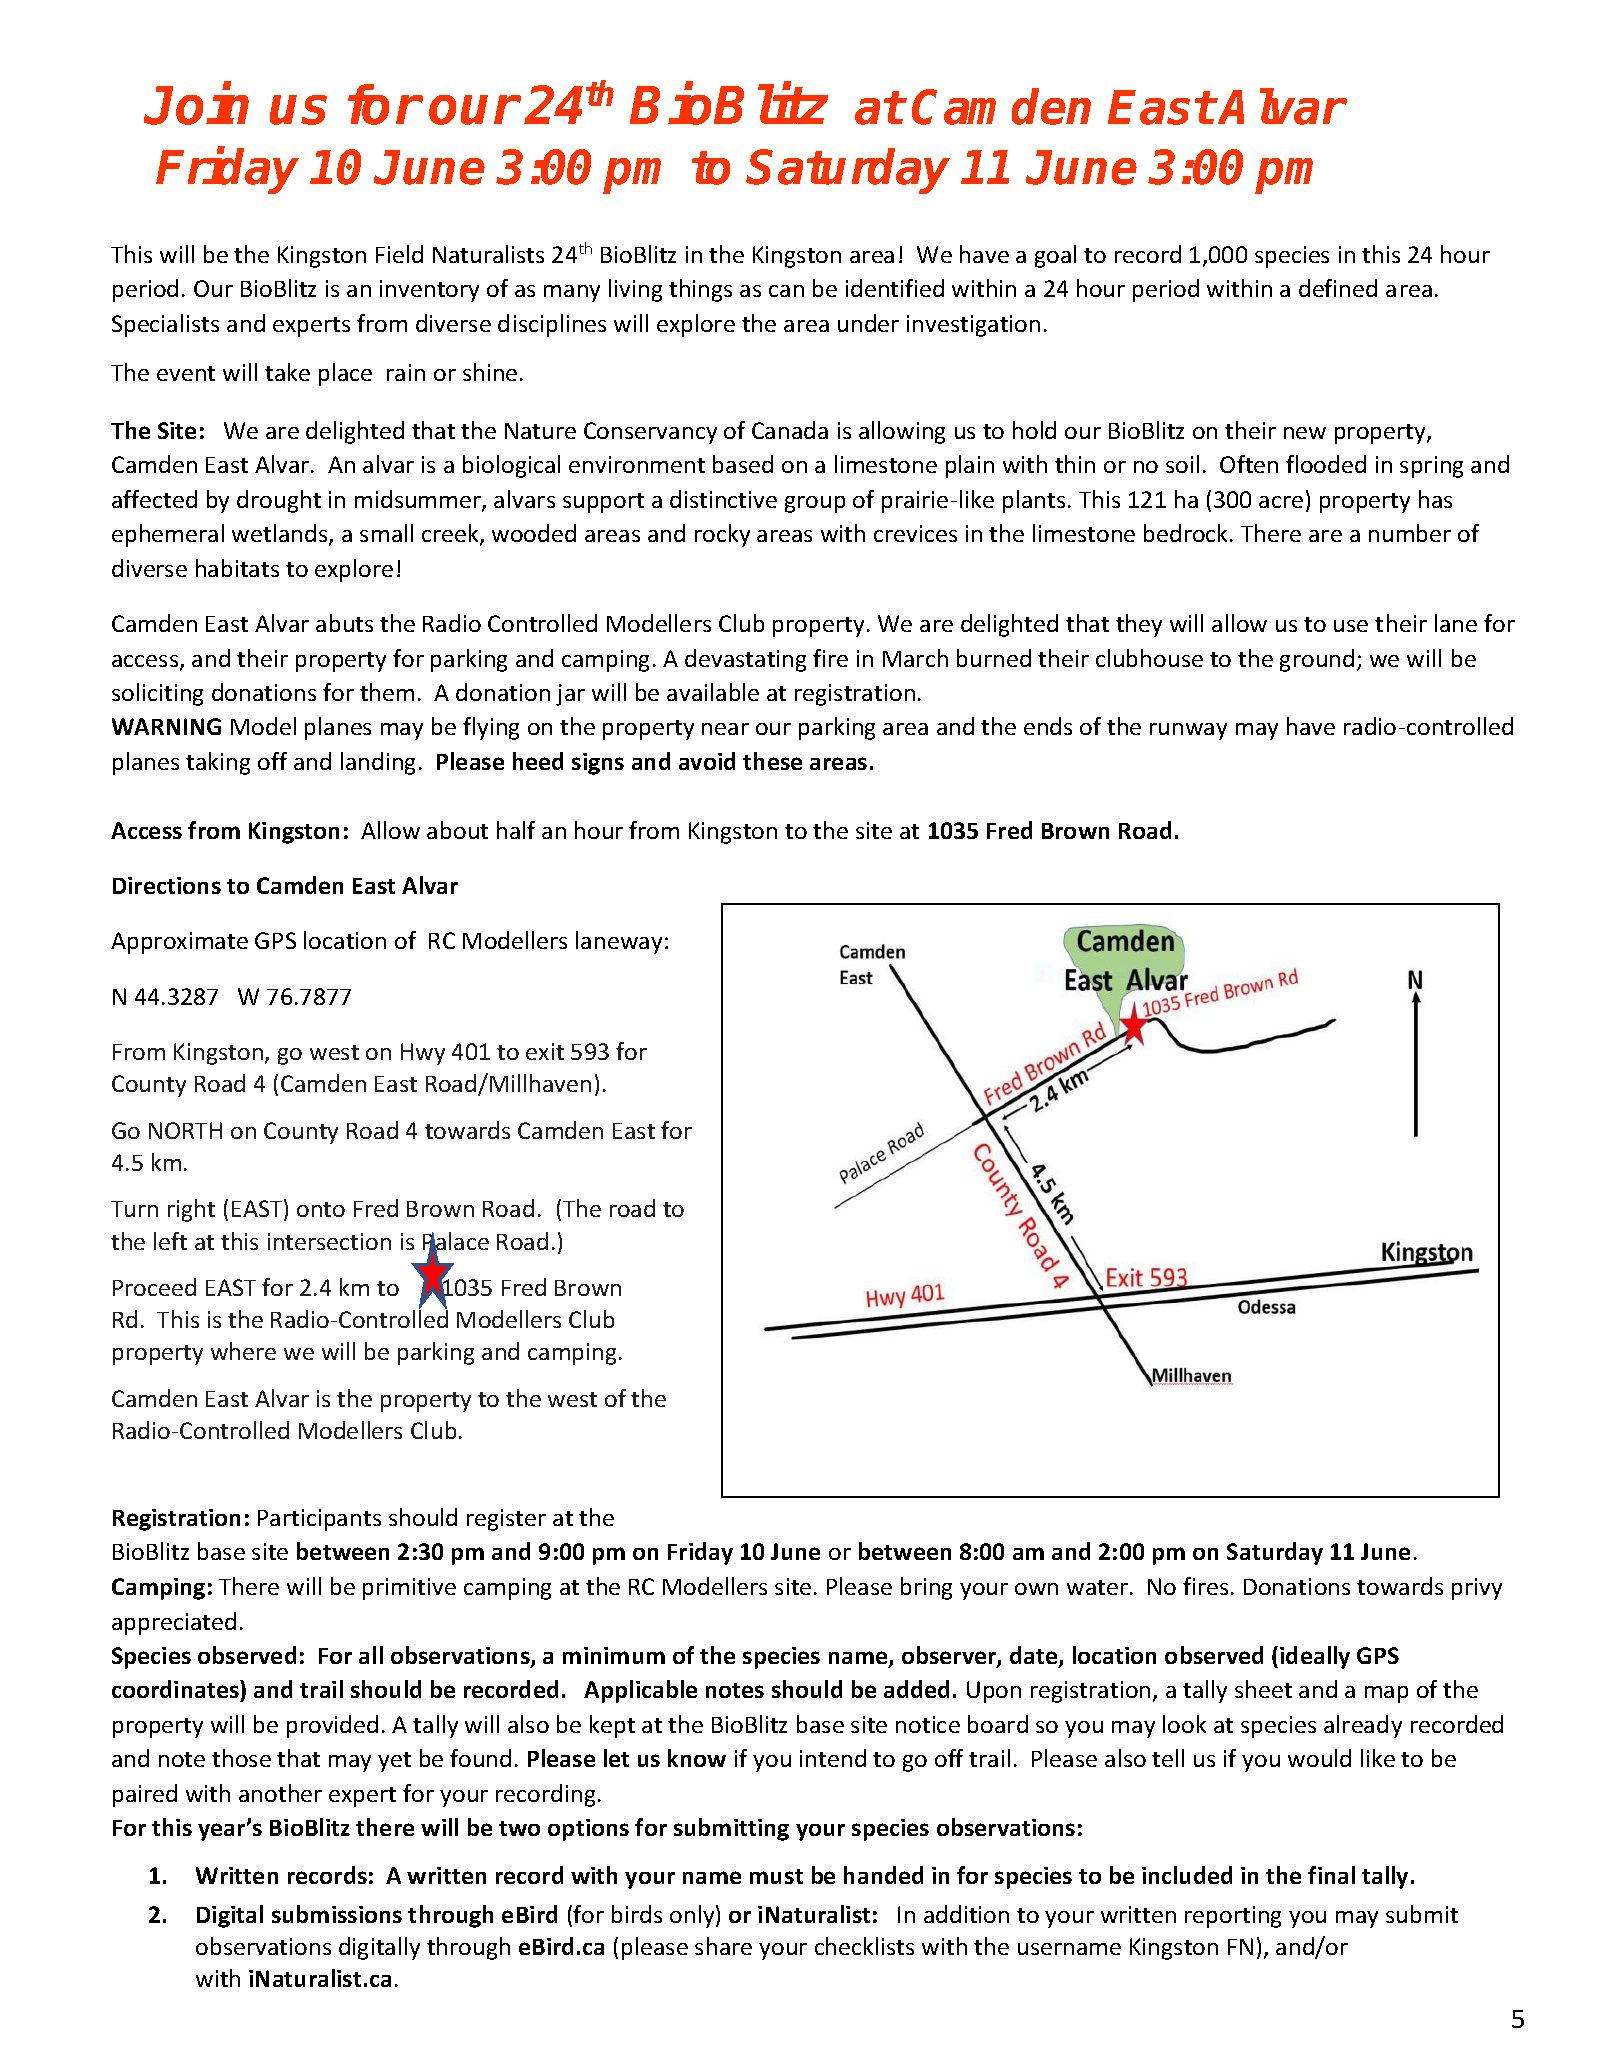 This page has width=1600, height=2071. What do you see at coordinates (337, 1914) in the page?
I see `submissions` at bounding box center [337, 1914].
